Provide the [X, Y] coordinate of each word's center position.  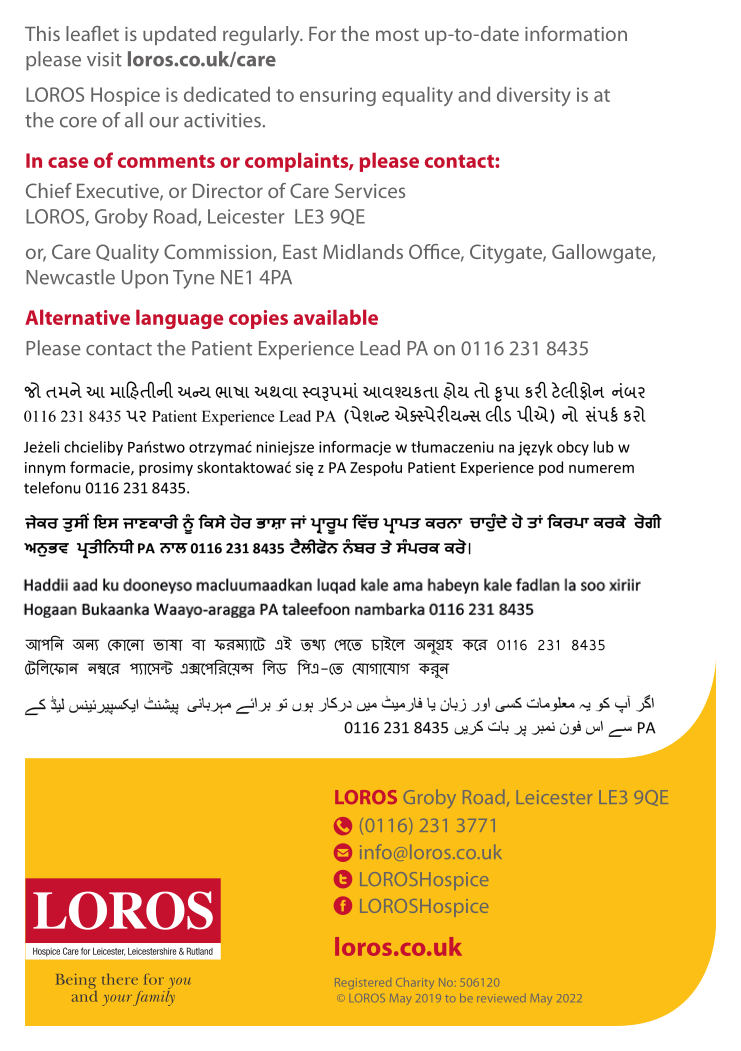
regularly [262, 36]
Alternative [77, 317]
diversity [534, 96]
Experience [306, 350]
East [300, 252]
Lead [380, 348]
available [335, 317]
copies [258, 319]
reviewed [500, 999]
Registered [363, 983]
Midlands [363, 251]
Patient [222, 348]
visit [104, 59]
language [179, 319]
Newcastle [70, 277]
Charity [415, 983]
